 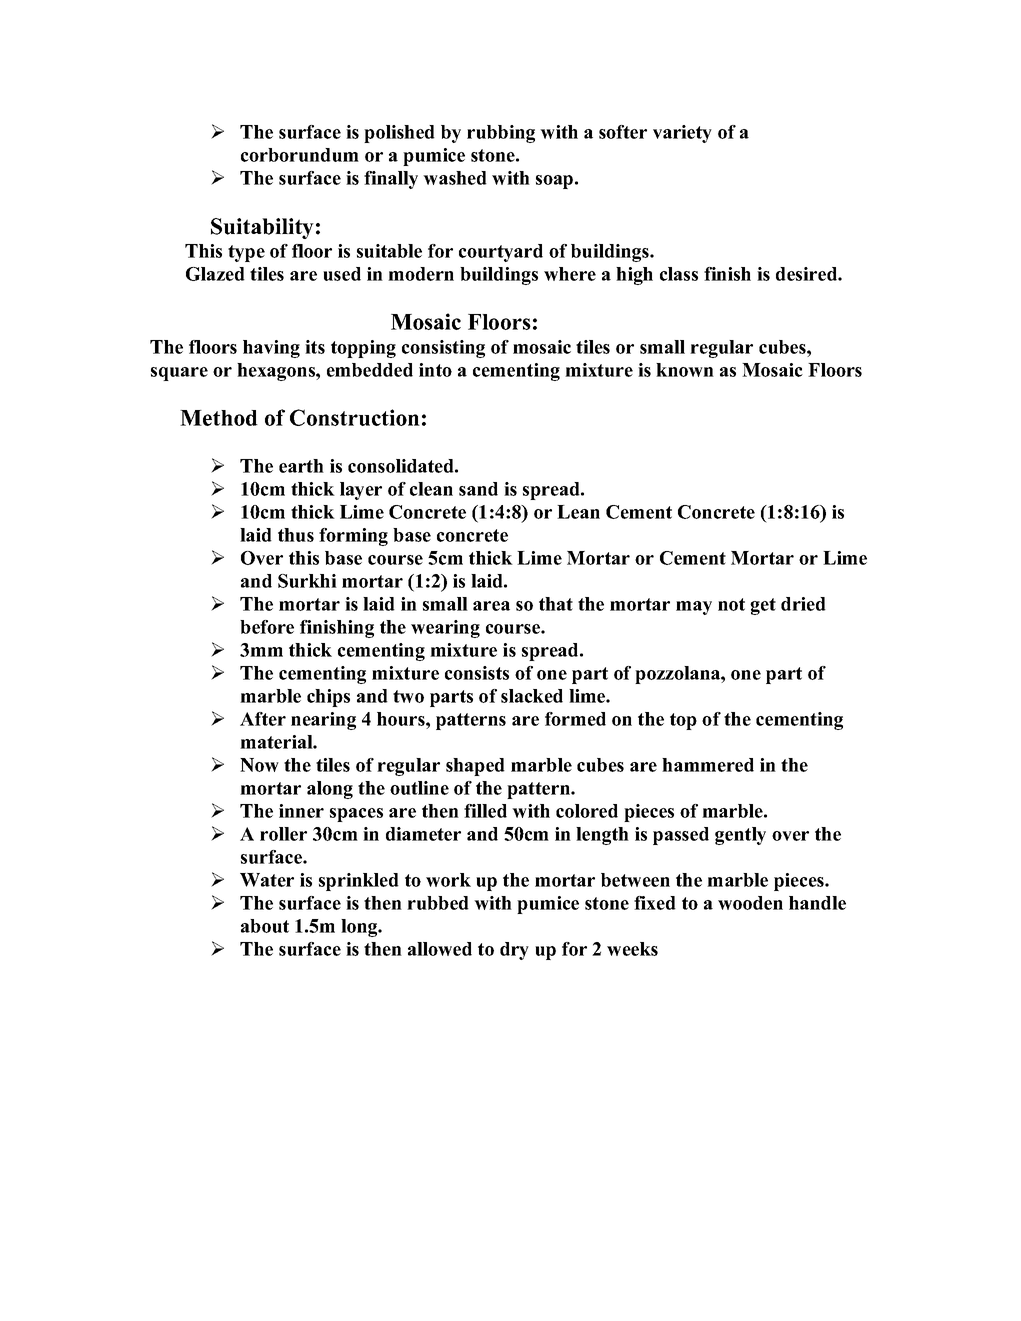 I want to click on rubbing, so click(x=501, y=134).
